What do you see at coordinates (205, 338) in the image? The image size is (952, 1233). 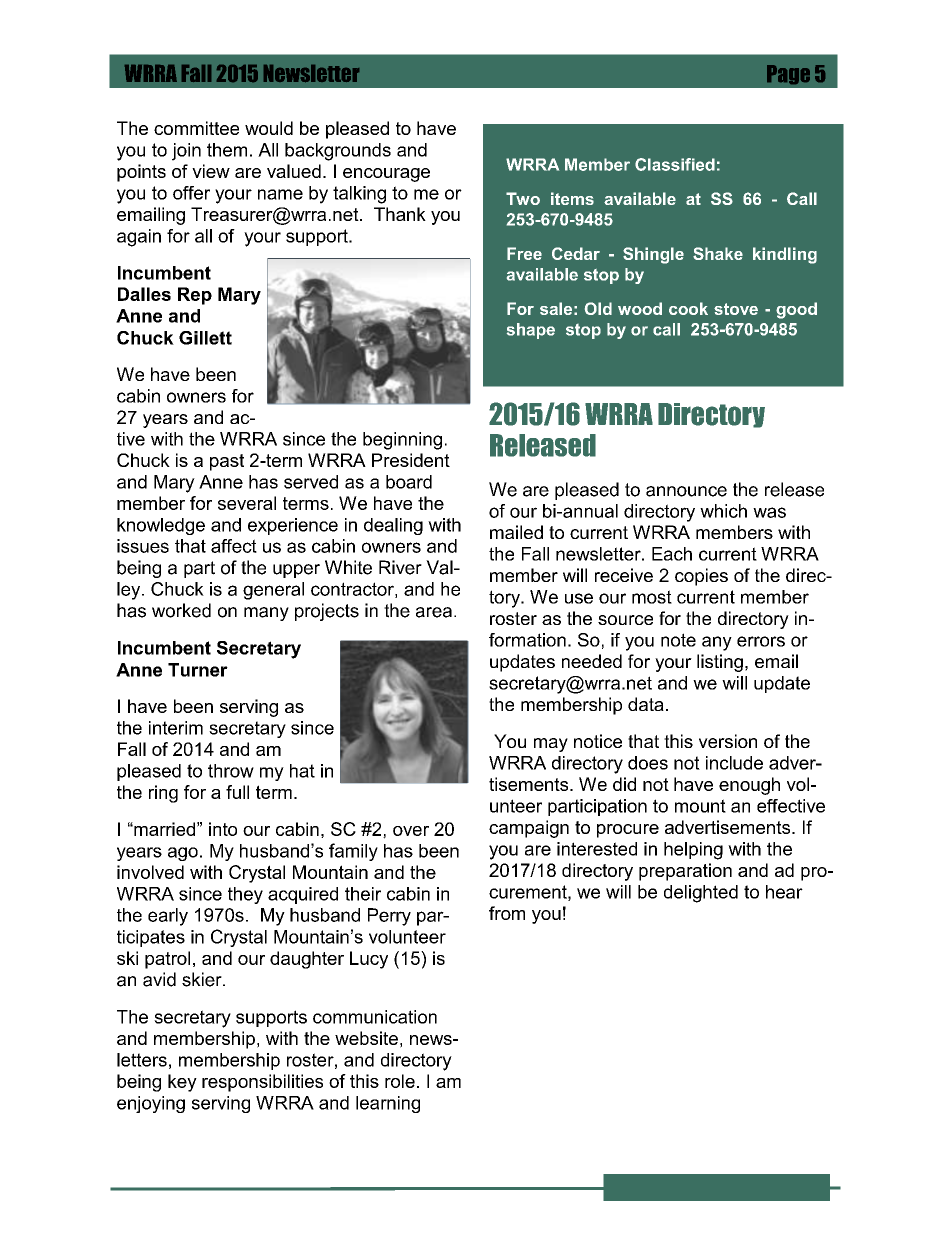 I see `Gillett` at bounding box center [205, 338].
